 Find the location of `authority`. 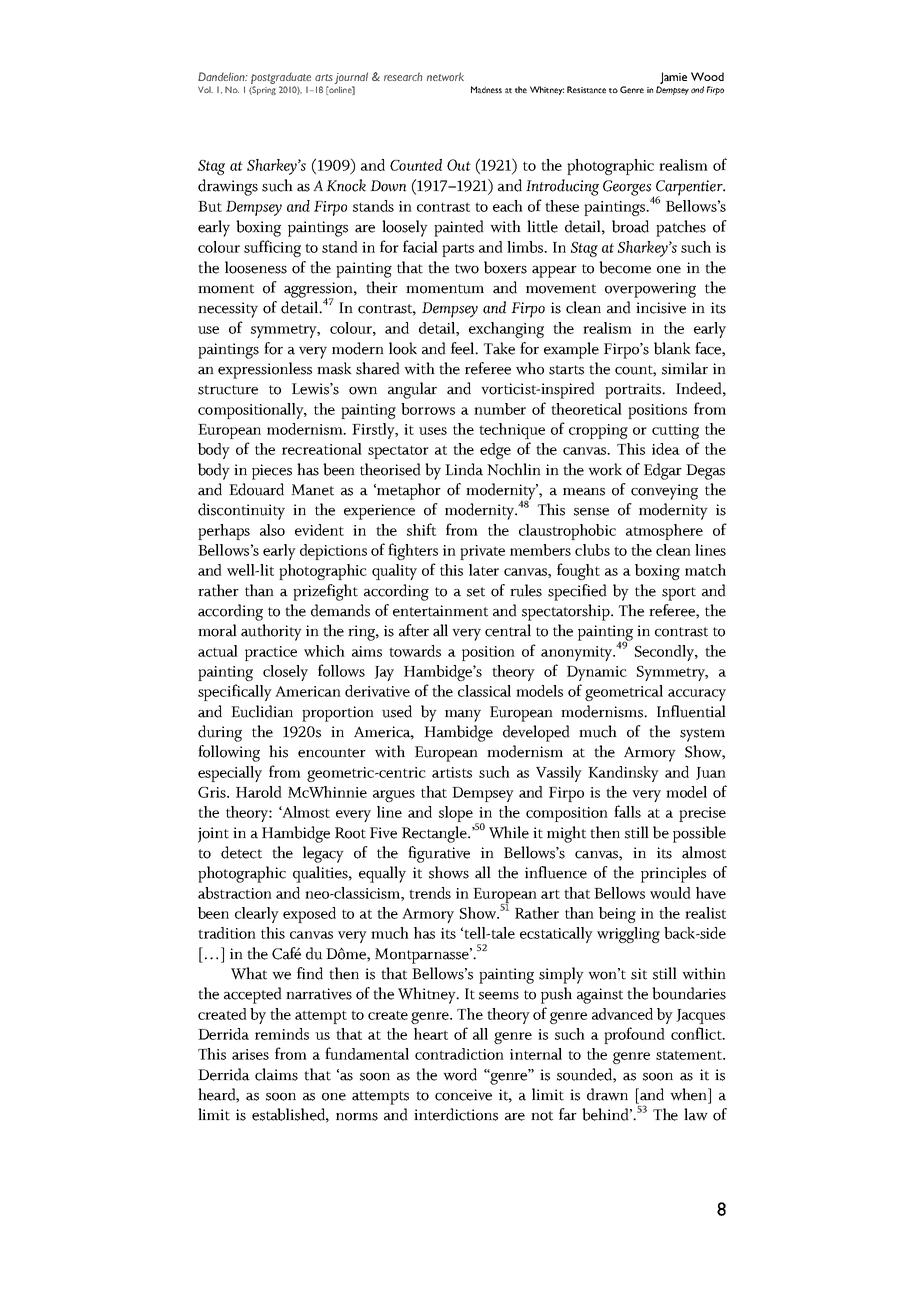

authority is located at coordinates (271, 632).
